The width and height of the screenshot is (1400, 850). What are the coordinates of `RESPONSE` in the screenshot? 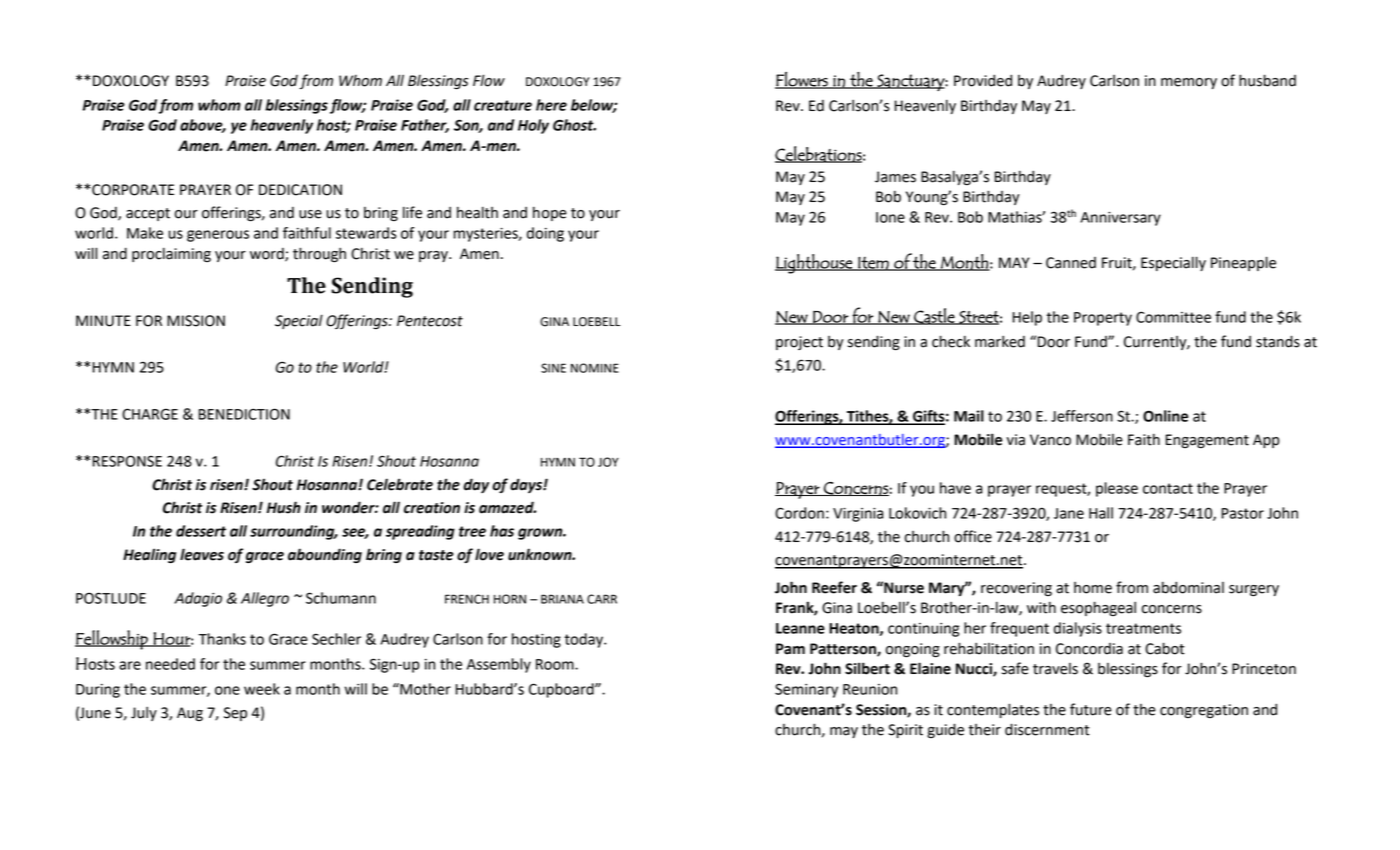 It's located at (127, 461).
